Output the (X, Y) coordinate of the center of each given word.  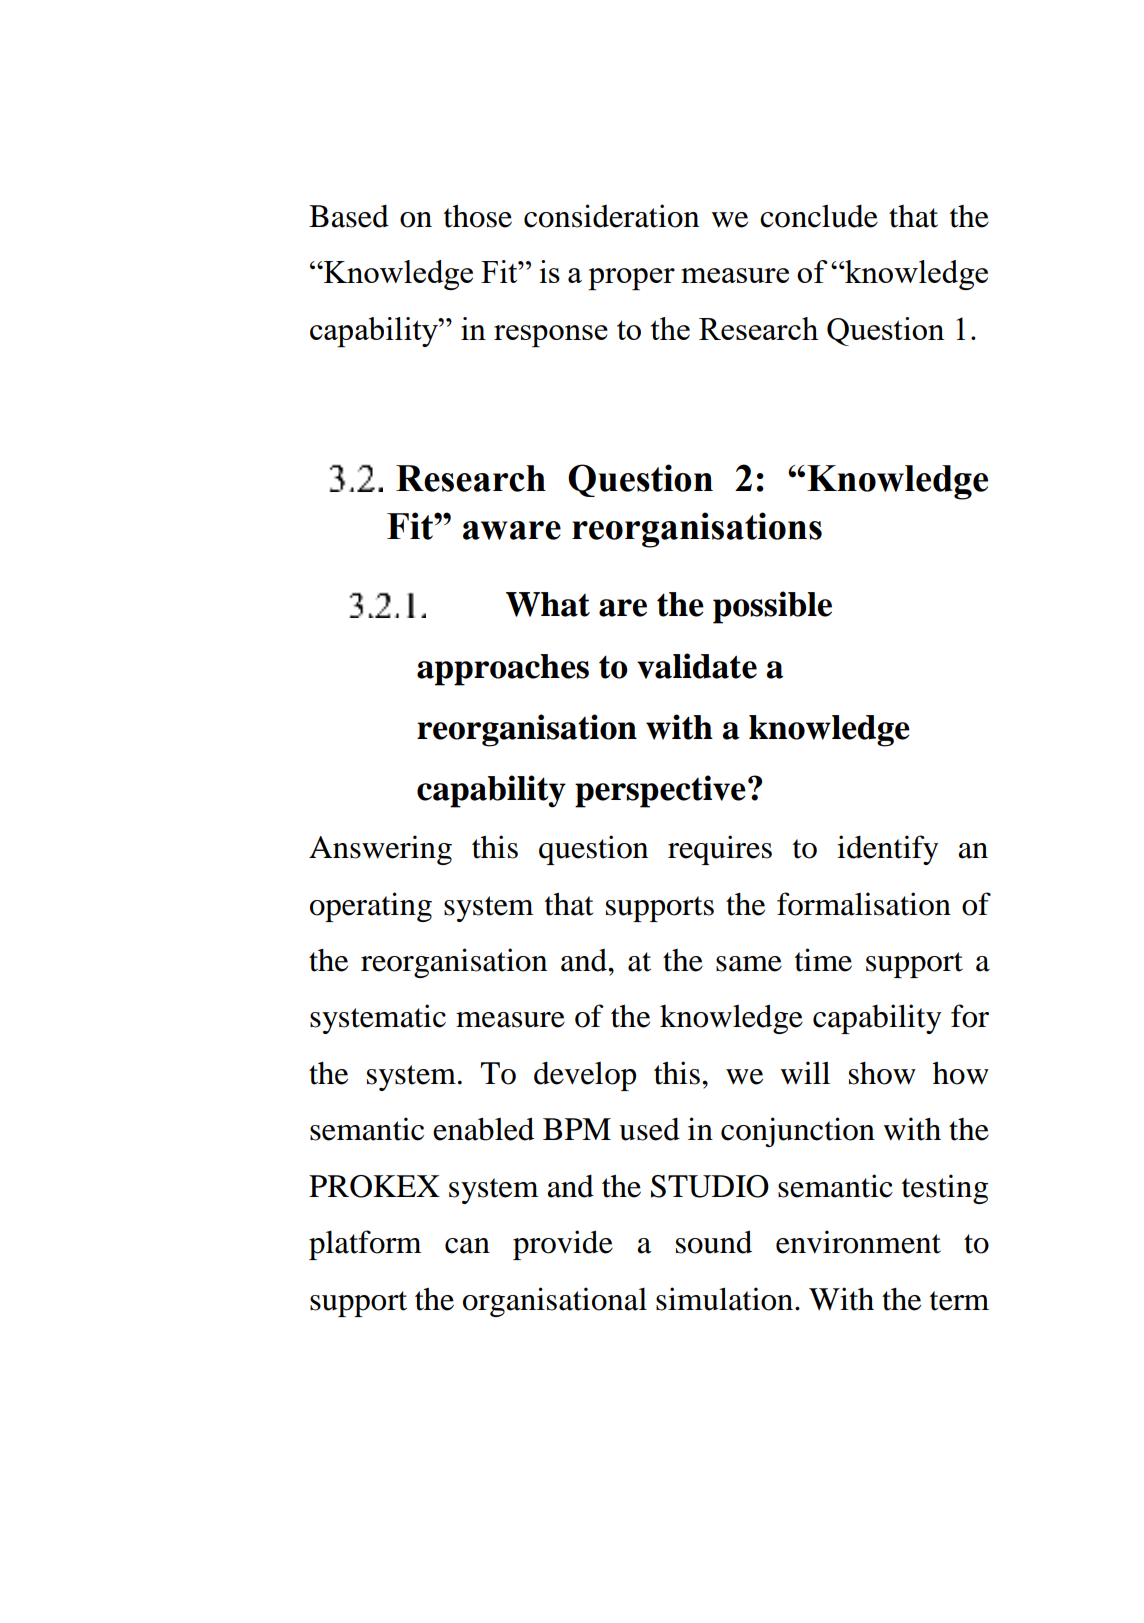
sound (714, 1242)
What (548, 604)
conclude (819, 216)
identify (887, 850)
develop (585, 1076)
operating (371, 907)
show (882, 1073)
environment (858, 1242)
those (478, 216)
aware (512, 530)
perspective (660, 791)
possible (772, 607)
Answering (380, 850)
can (467, 1246)
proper (631, 279)
